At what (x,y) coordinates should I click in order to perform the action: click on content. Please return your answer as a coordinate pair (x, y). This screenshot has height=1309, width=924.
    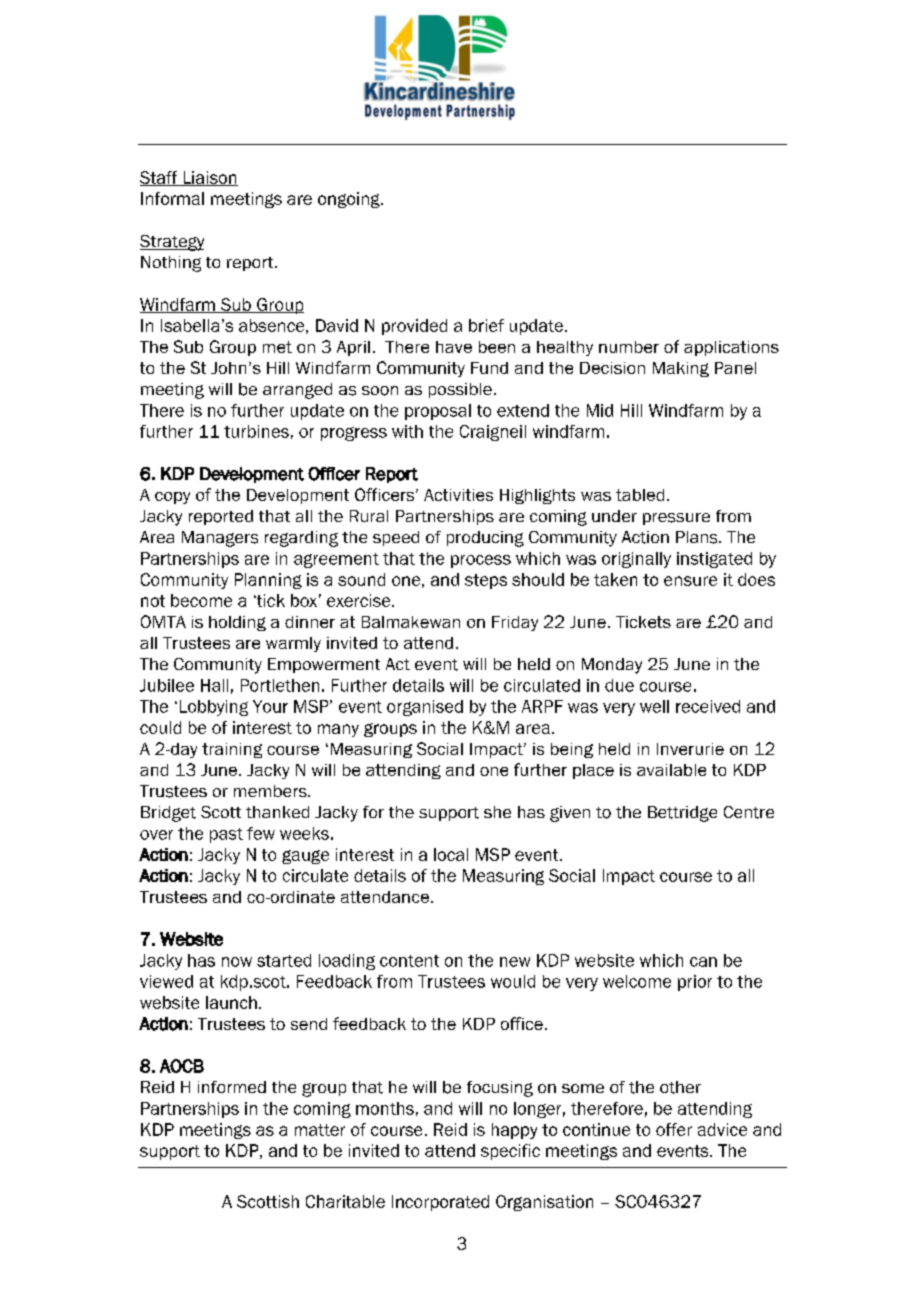
    Looking at the image, I should click on (409, 961).
